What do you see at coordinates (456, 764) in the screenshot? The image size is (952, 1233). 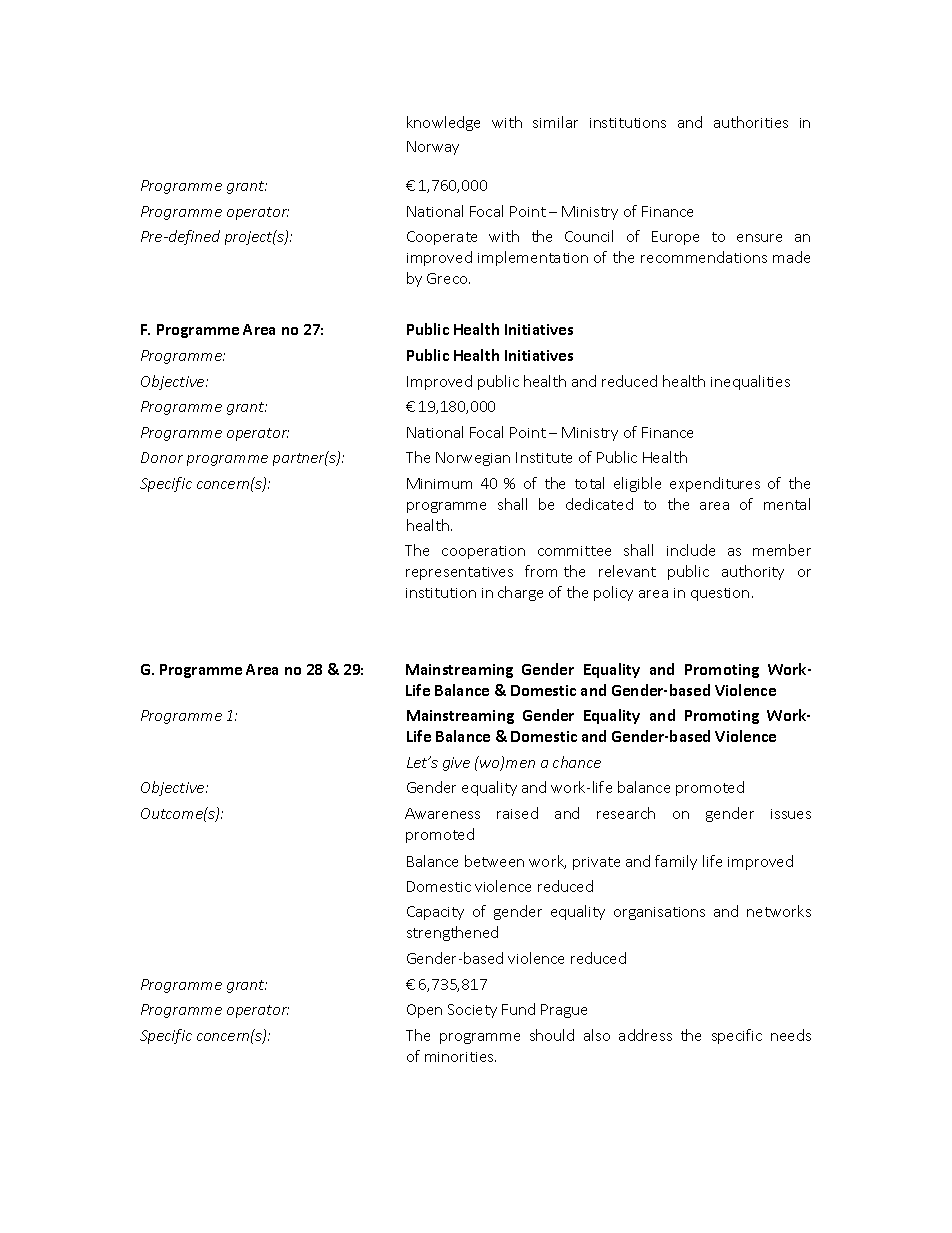 I see `give` at bounding box center [456, 764].
